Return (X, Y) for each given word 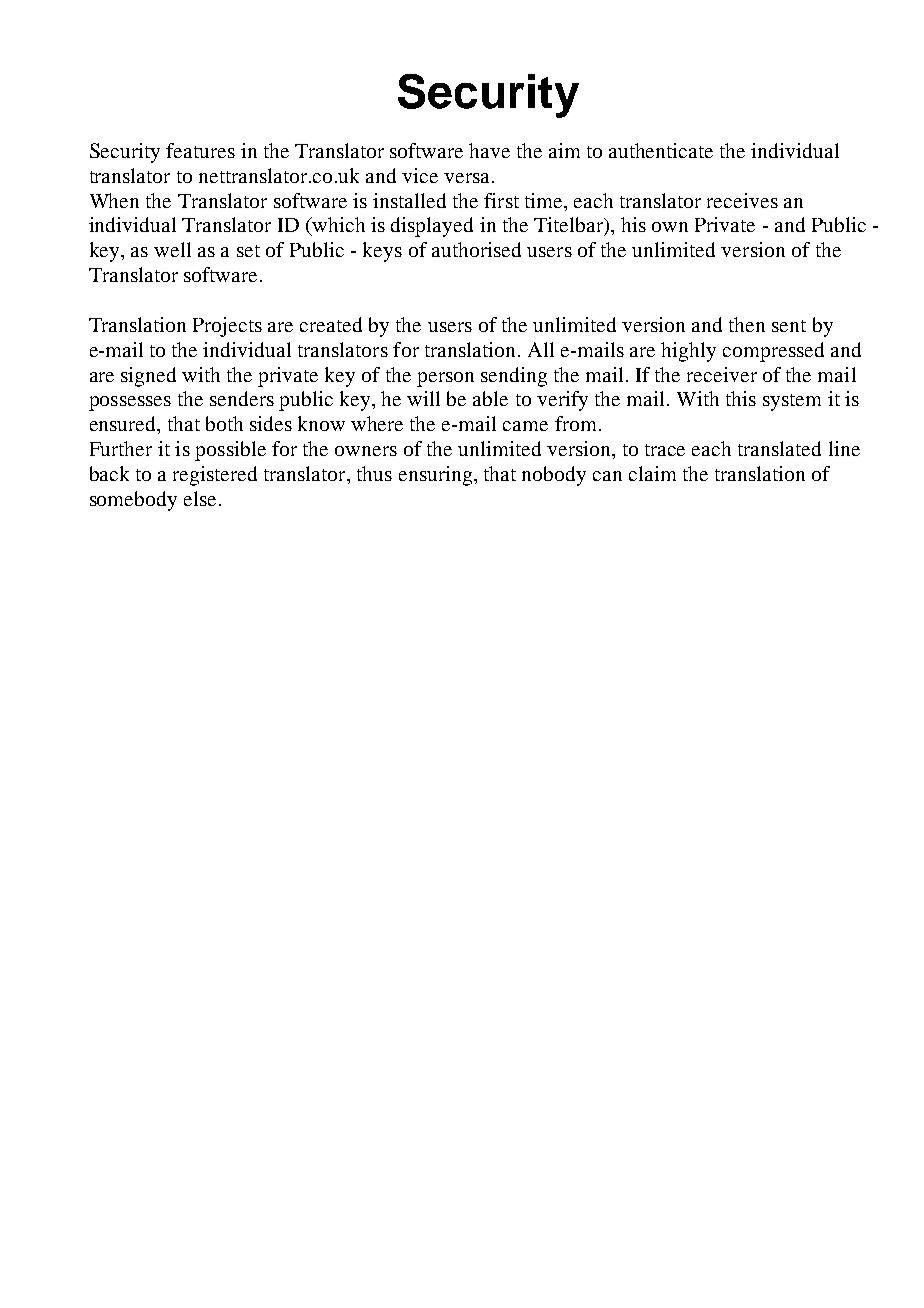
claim (652, 473)
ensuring (437, 476)
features (200, 150)
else (200, 498)
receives (742, 200)
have (489, 150)
